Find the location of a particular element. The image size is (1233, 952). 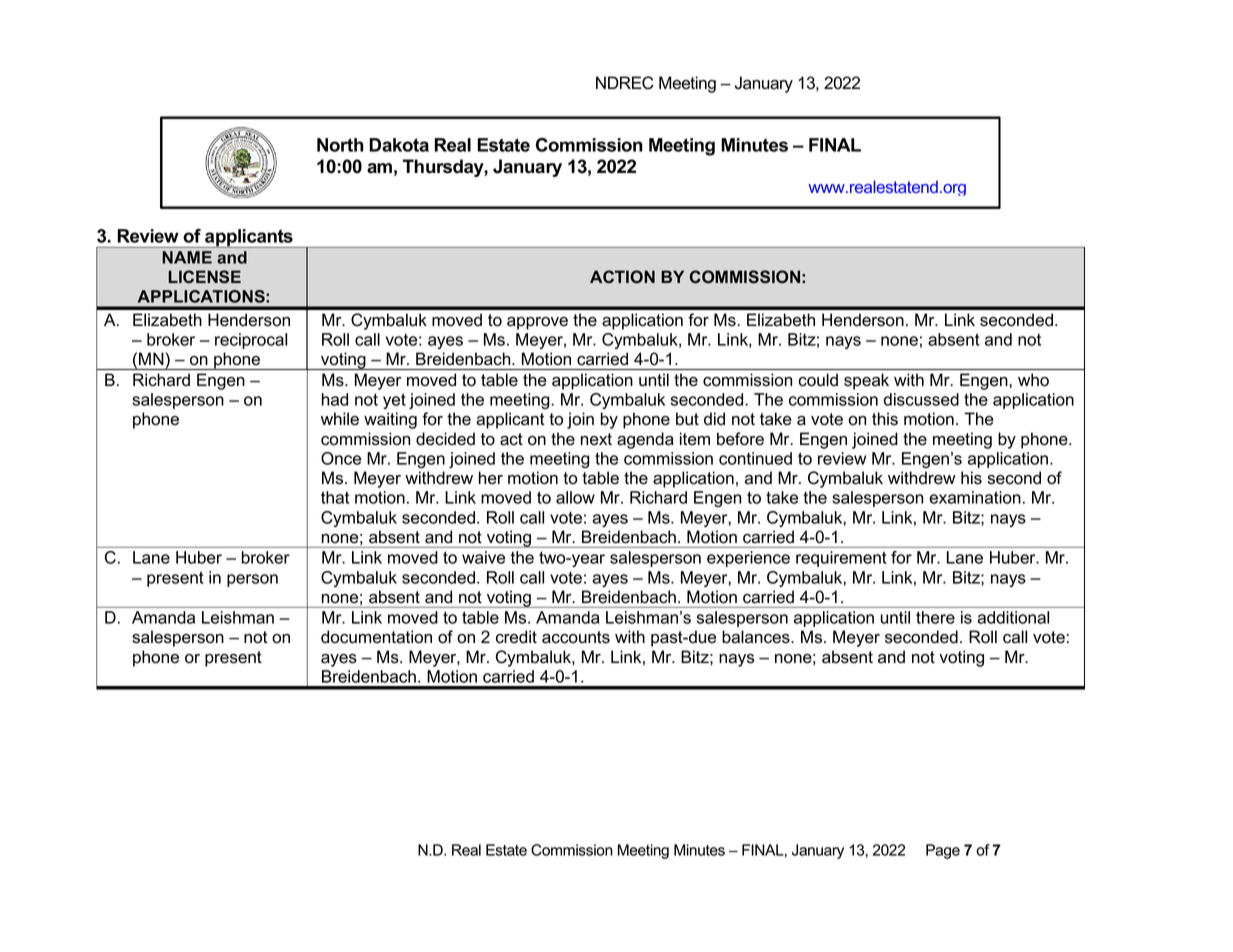

there is located at coordinates (935, 617).
